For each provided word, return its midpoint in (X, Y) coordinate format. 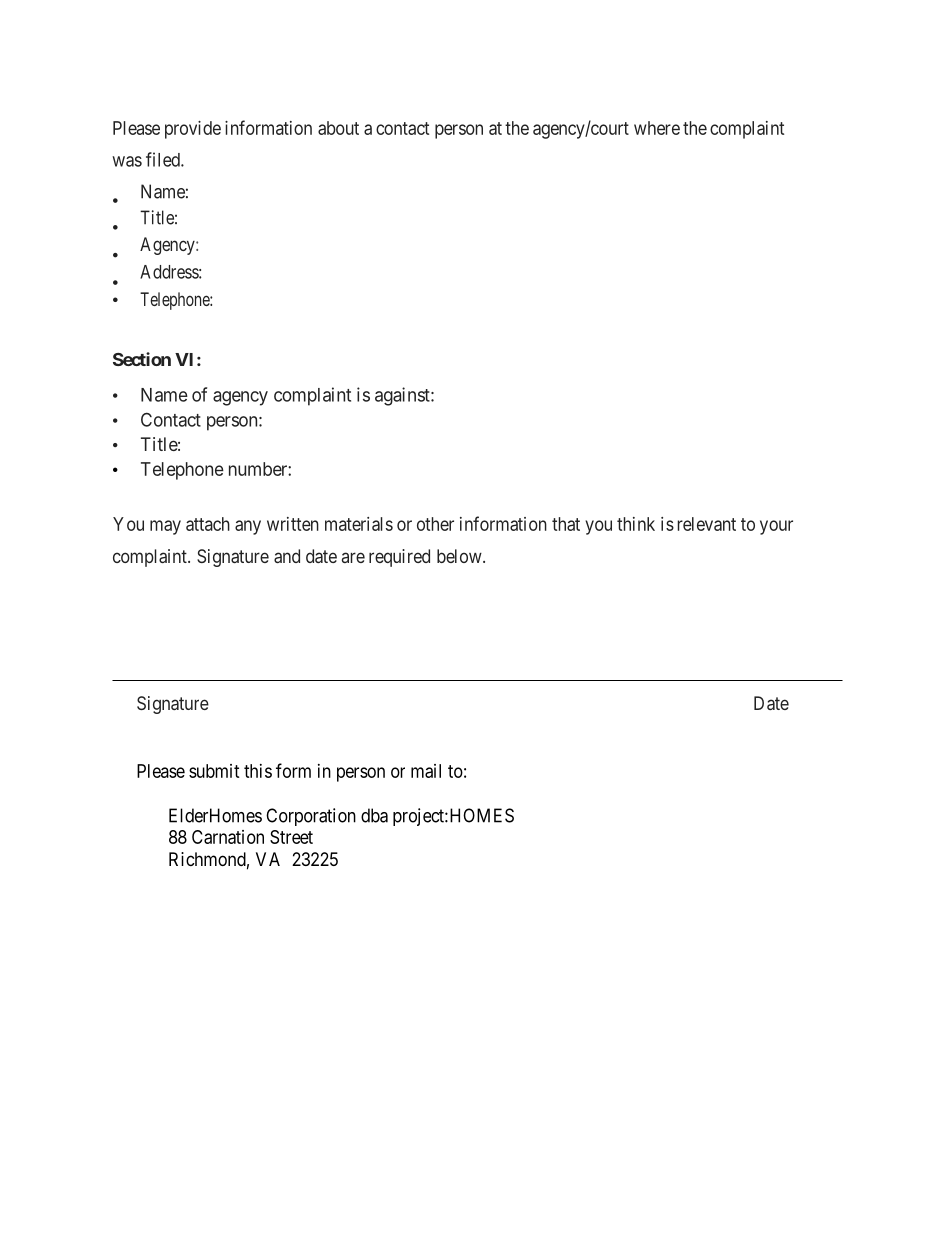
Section (142, 359)
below (460, 556)
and (287, 556)
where (657, 128)
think (636, 524)
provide (193, 130)
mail (426, 771)
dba (374, 815)
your (776, 527)
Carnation (228, 837)
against (403, 396)
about (338, 128)
